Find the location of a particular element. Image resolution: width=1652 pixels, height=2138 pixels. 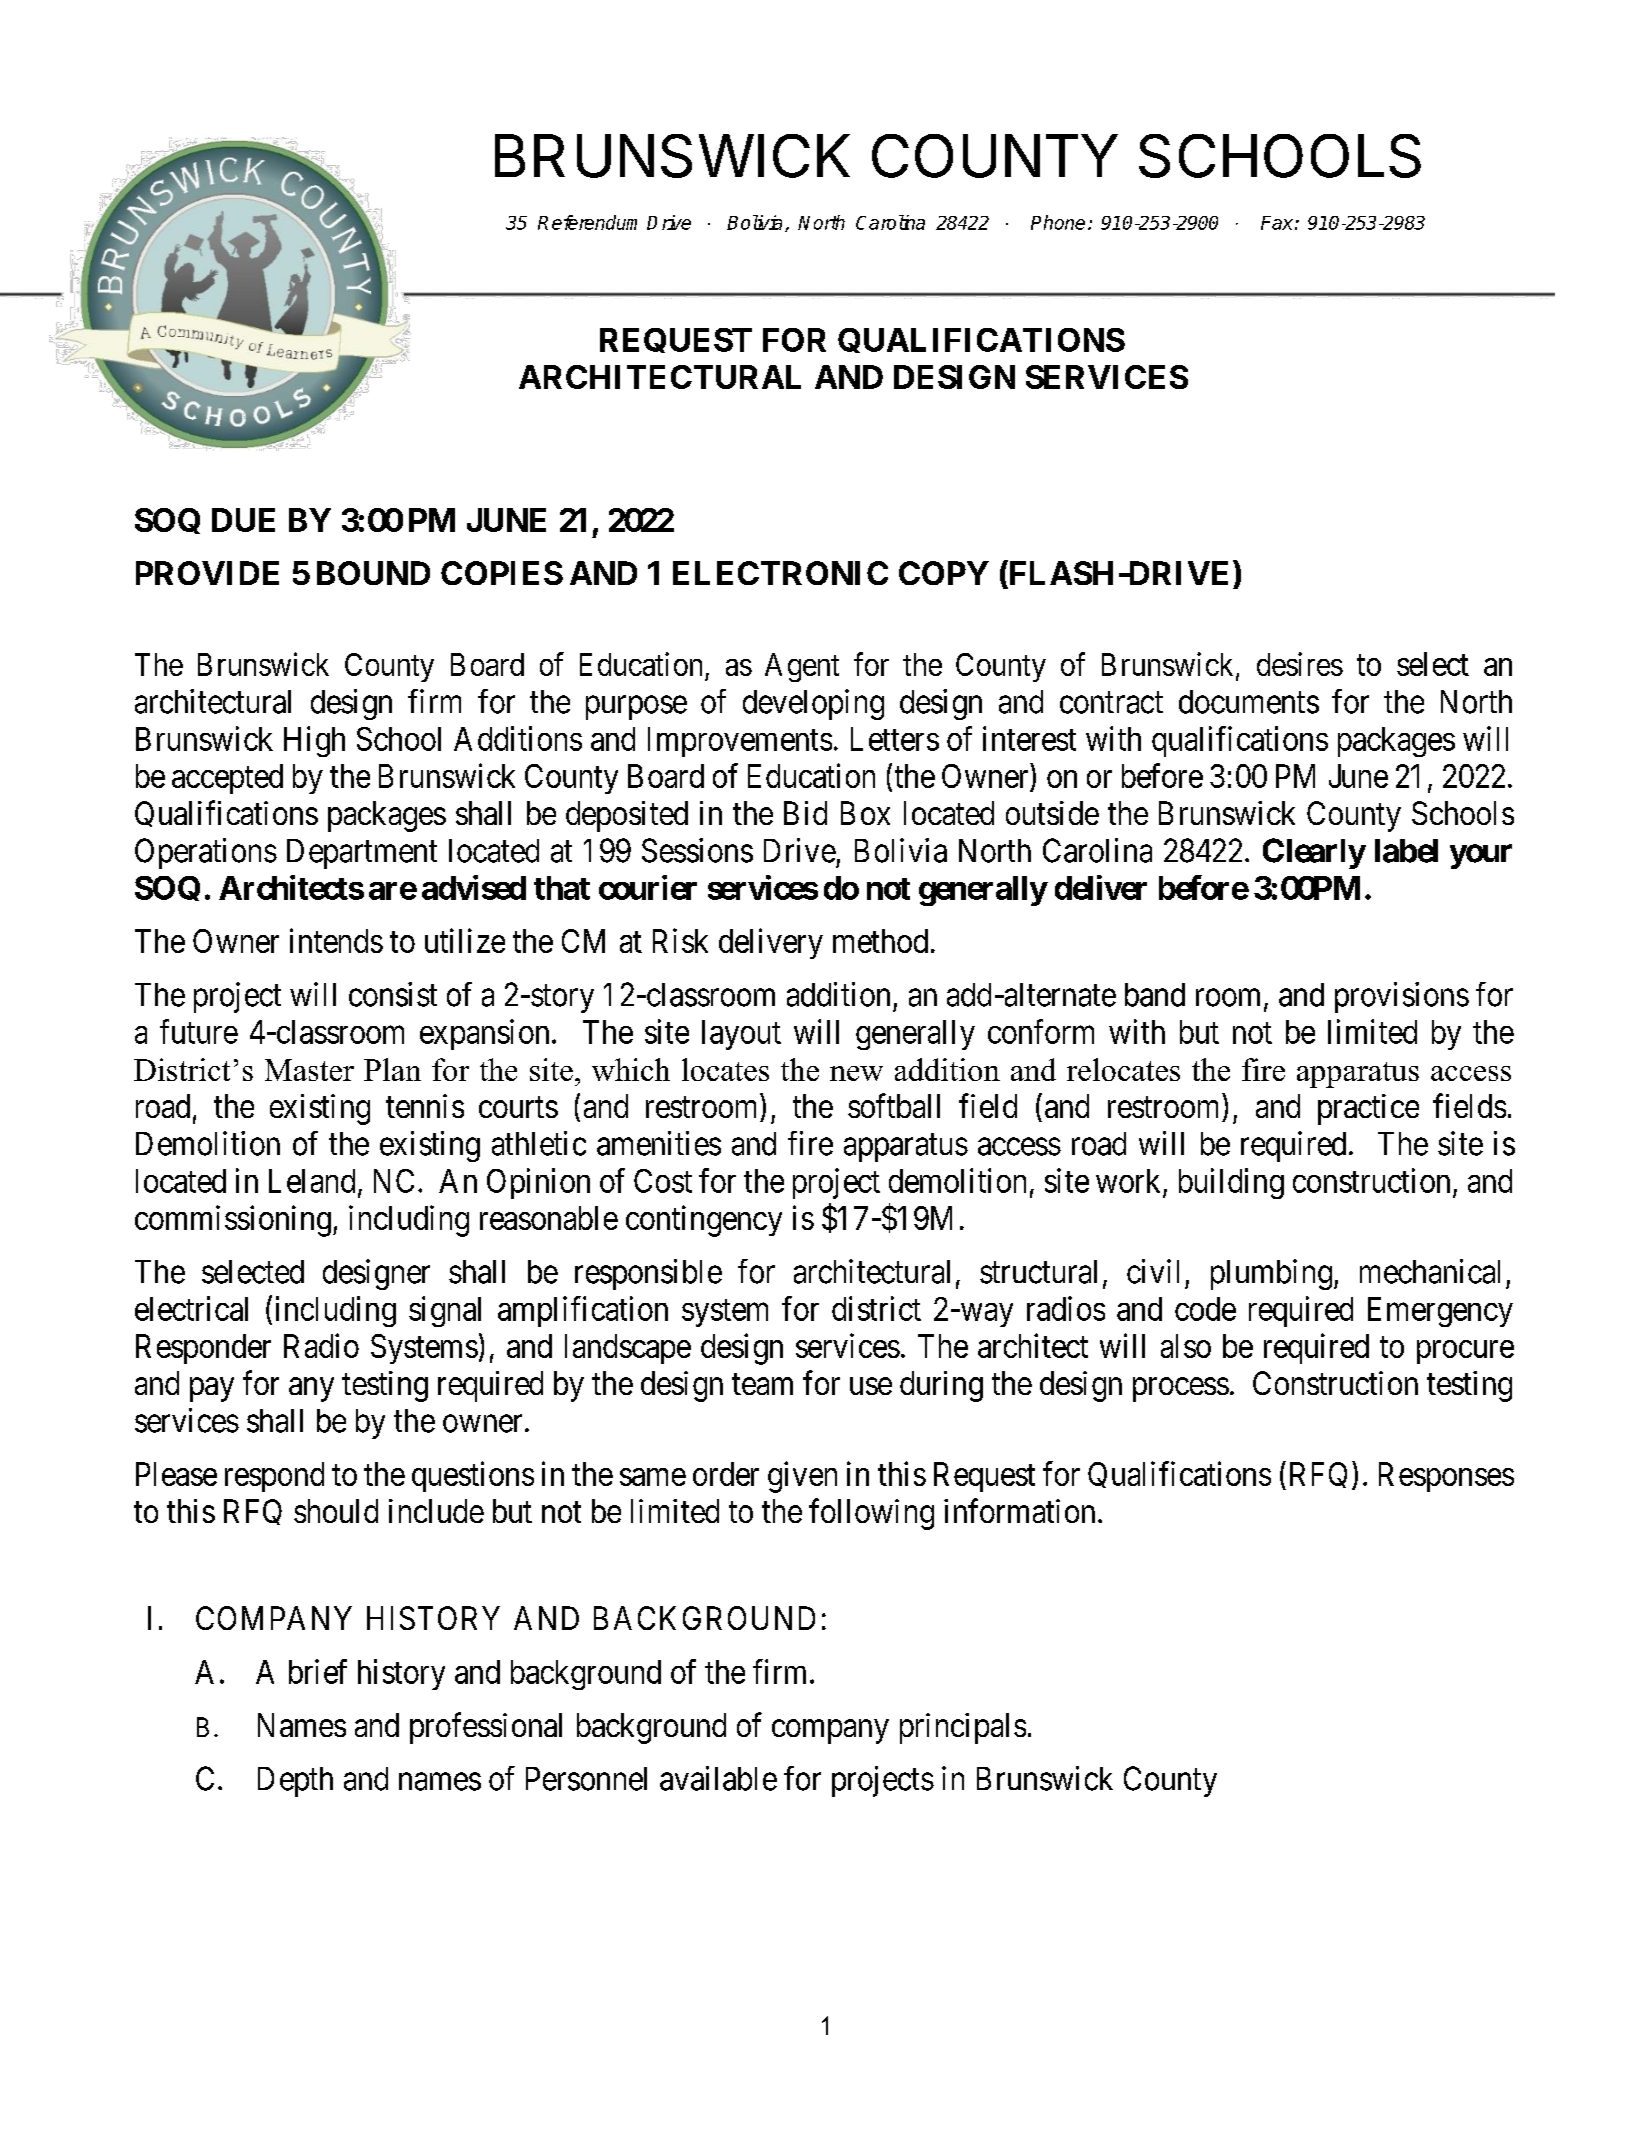

Depth is located at coordinates (295, 1782).
